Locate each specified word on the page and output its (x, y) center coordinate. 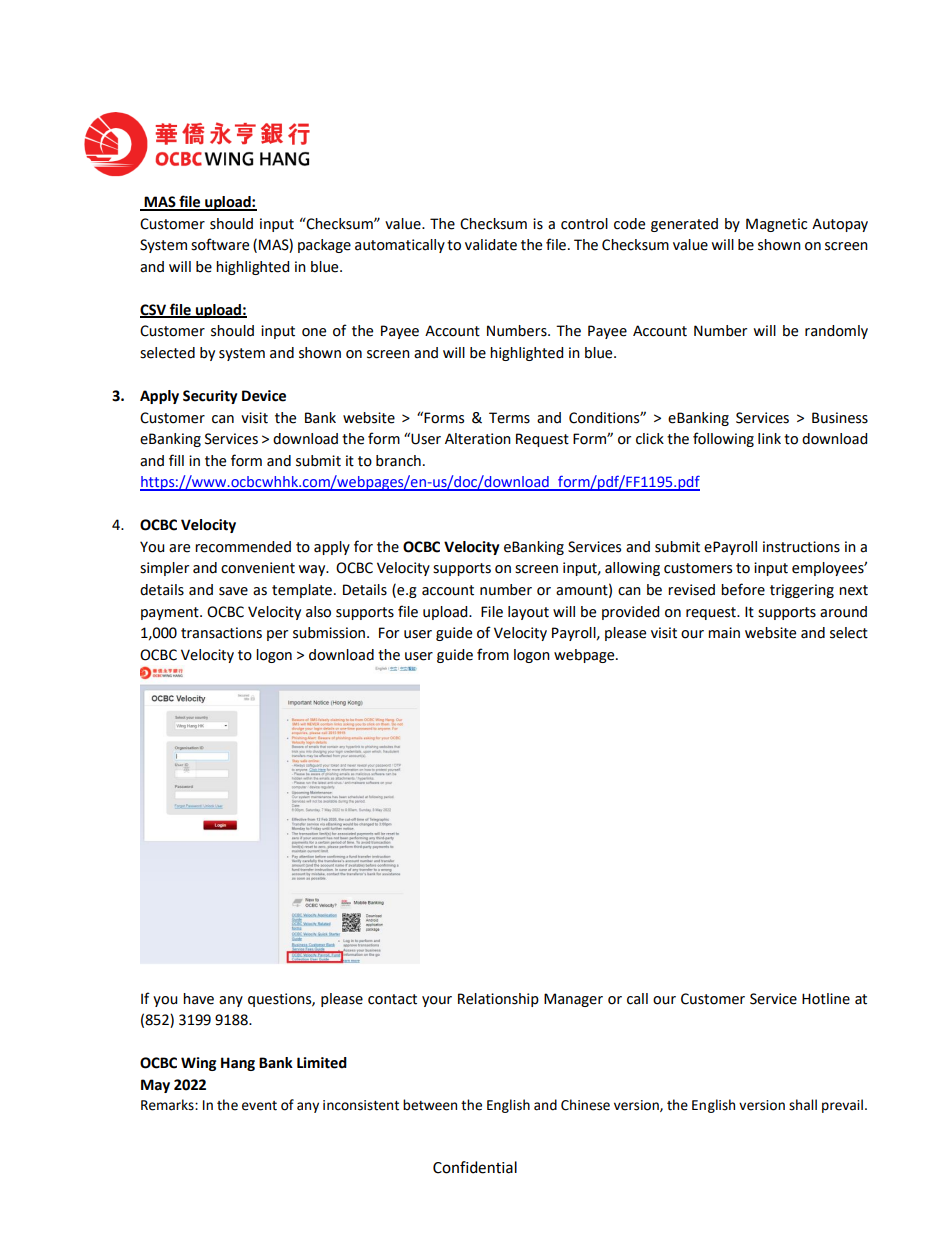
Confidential (475, 1167)
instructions (801, 547)
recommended (243, 547)
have (198, 999)
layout (528, 613)
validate (491, 245)
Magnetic (776, 225)
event (259, 1106)
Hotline (826, 999)
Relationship (498, 1000)
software (220, 244)
